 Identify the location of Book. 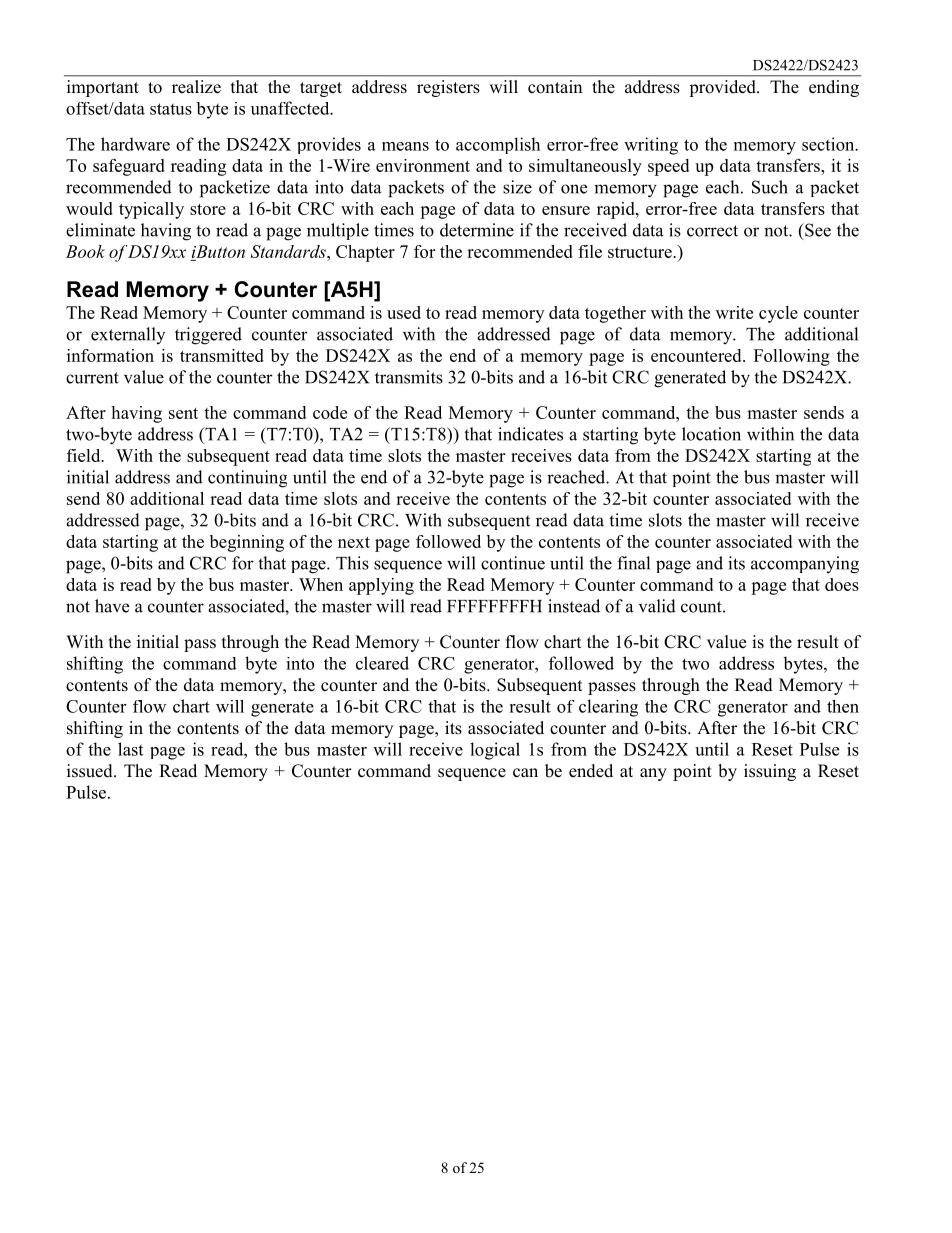
(85, 251).
